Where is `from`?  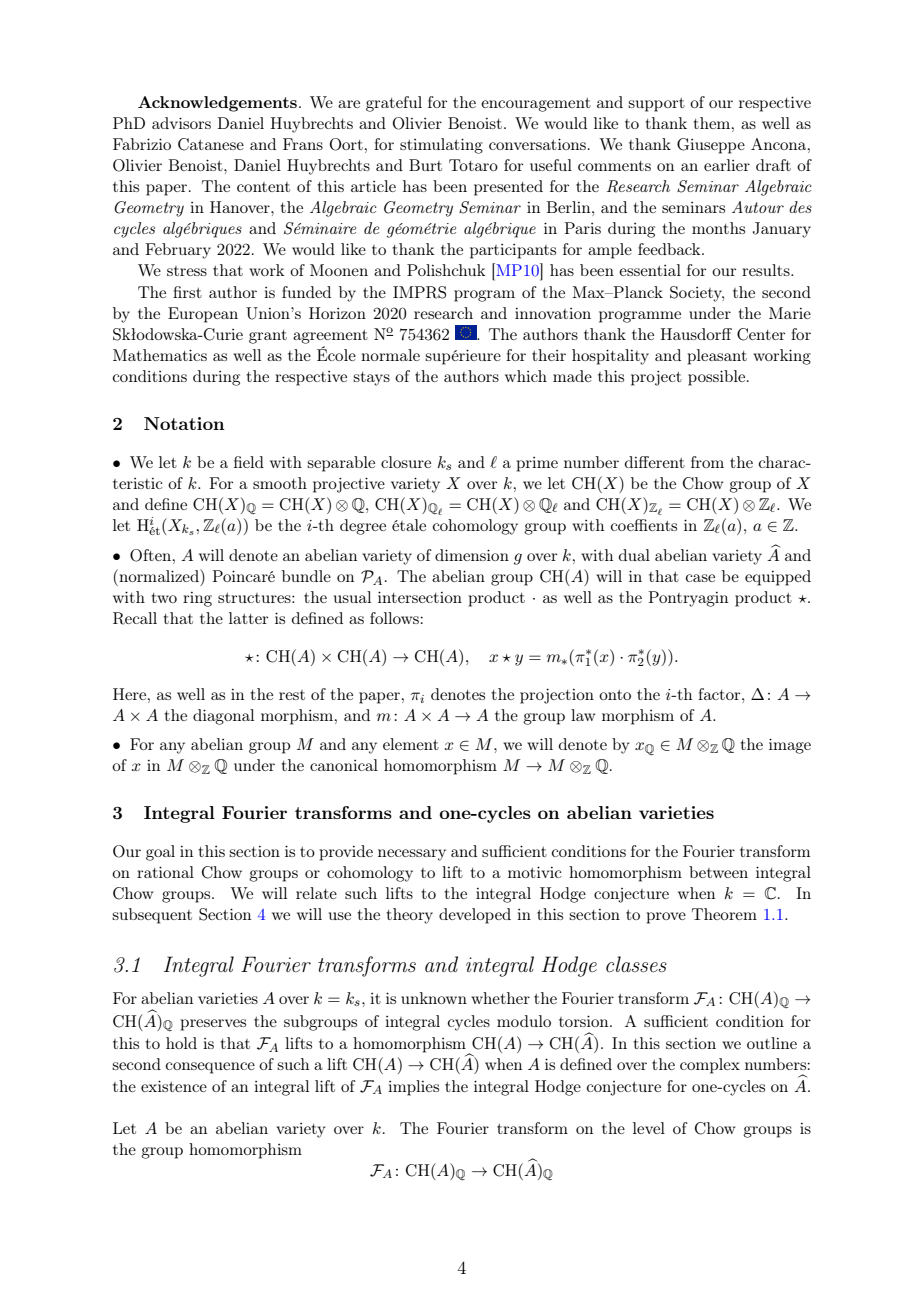
from is located at coordinates (707, 462).
